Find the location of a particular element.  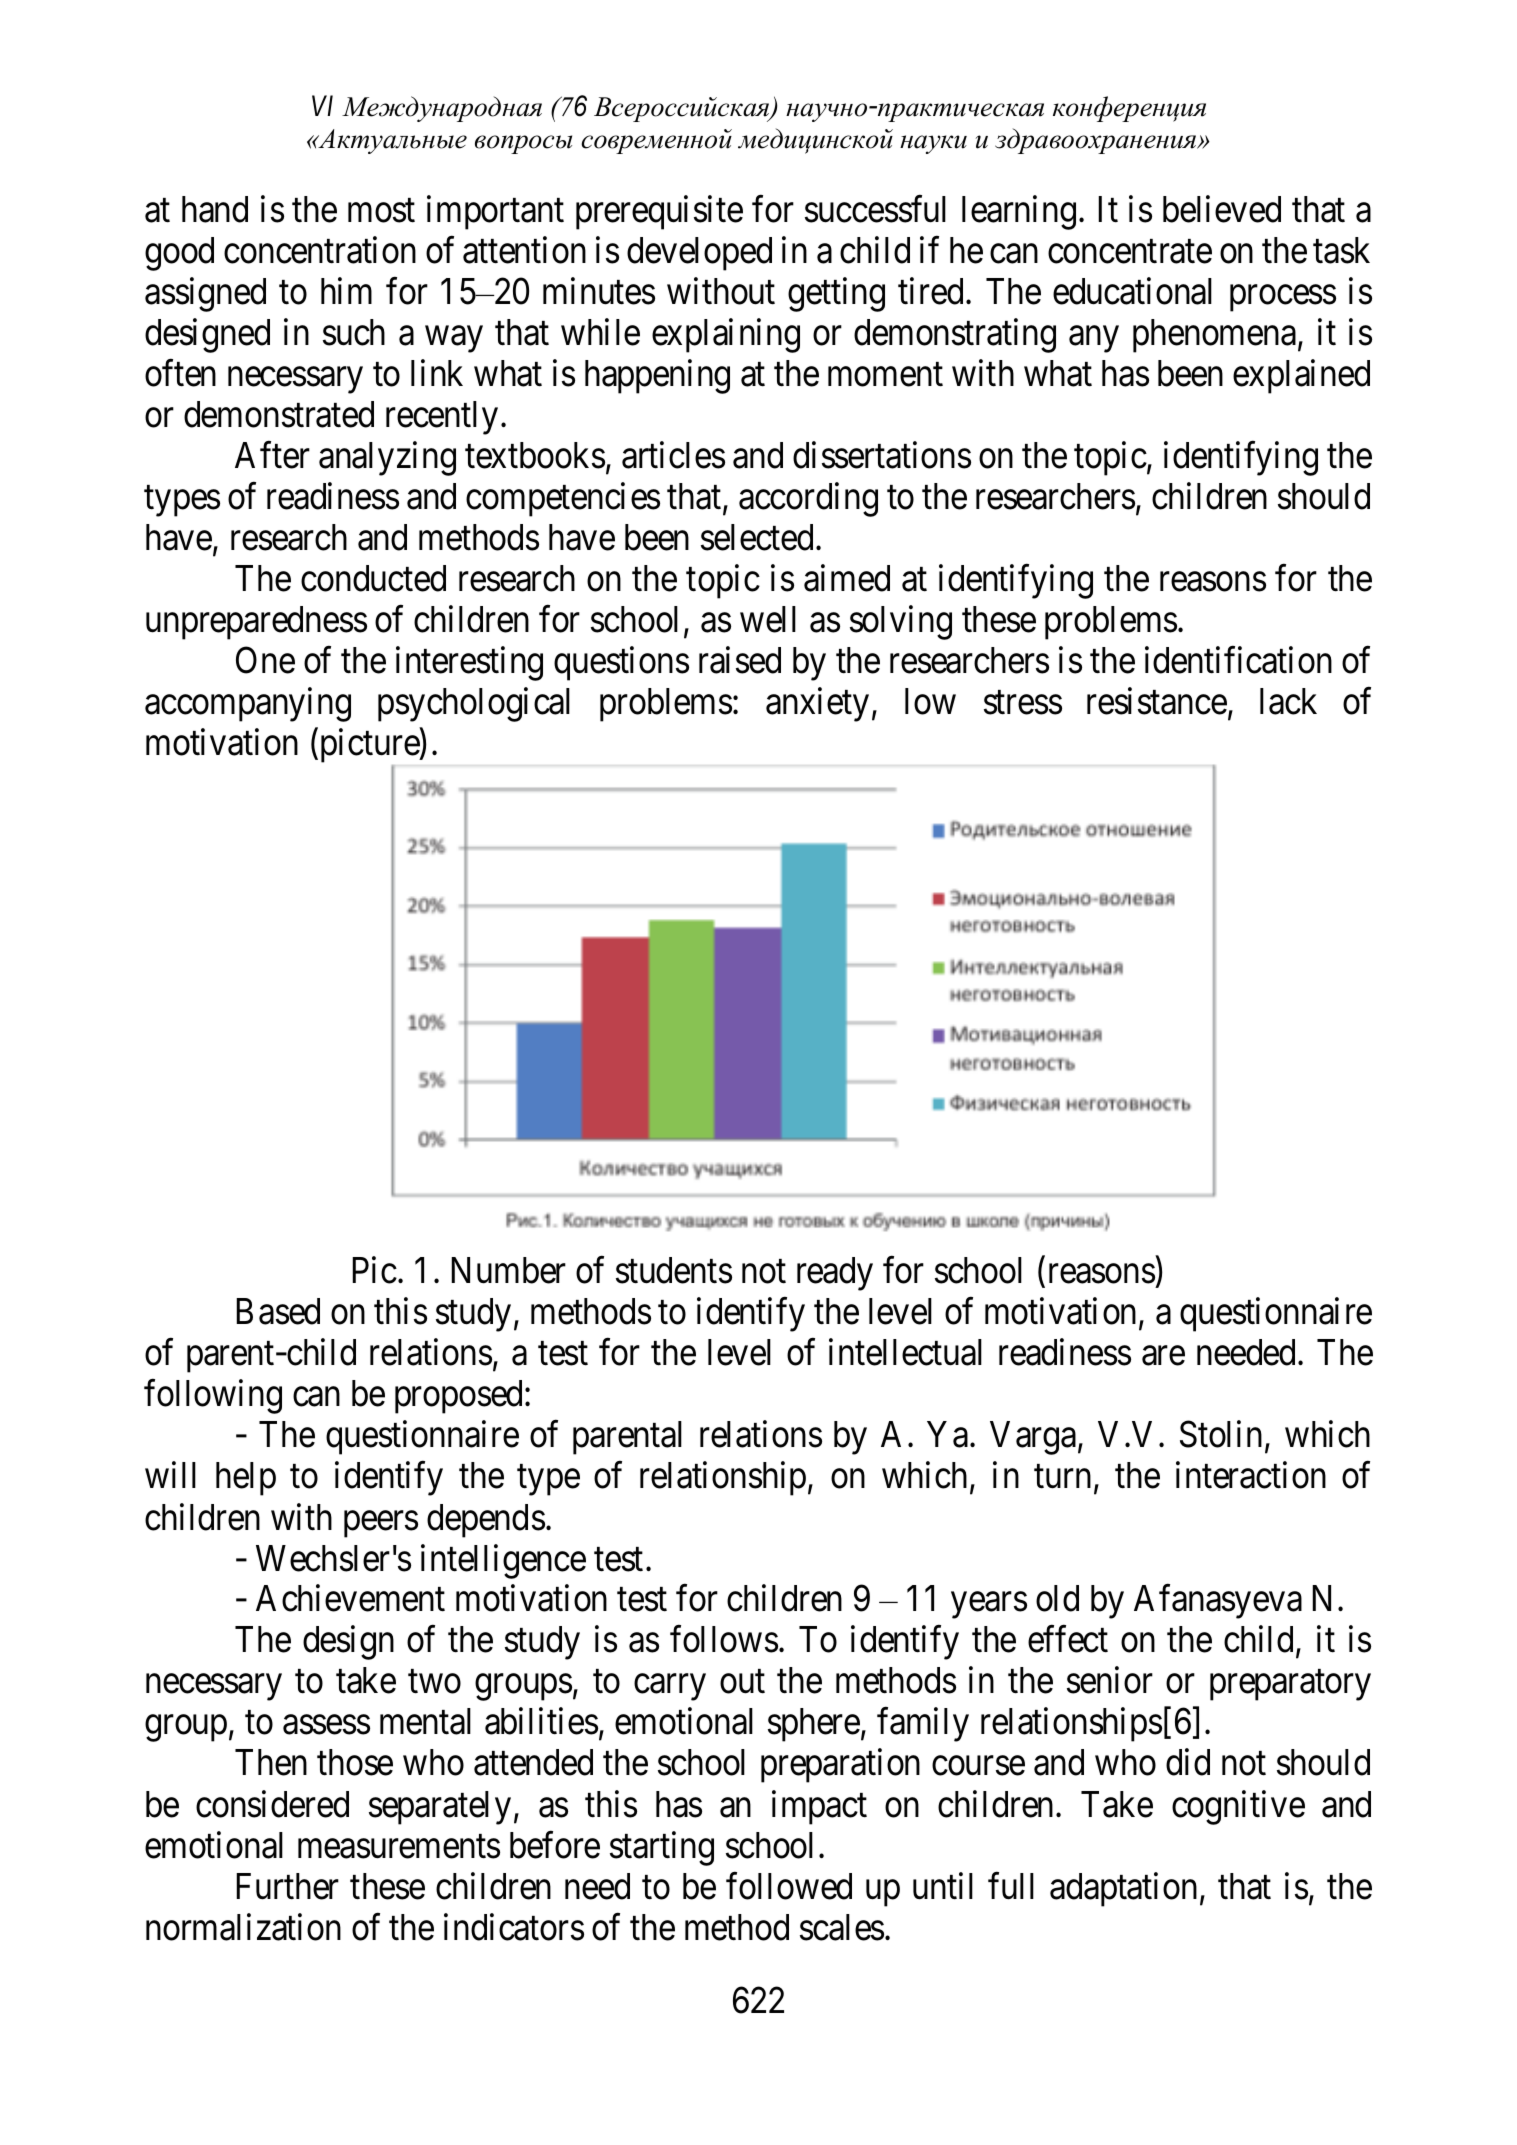

well is located at coordinates (768, 619).
